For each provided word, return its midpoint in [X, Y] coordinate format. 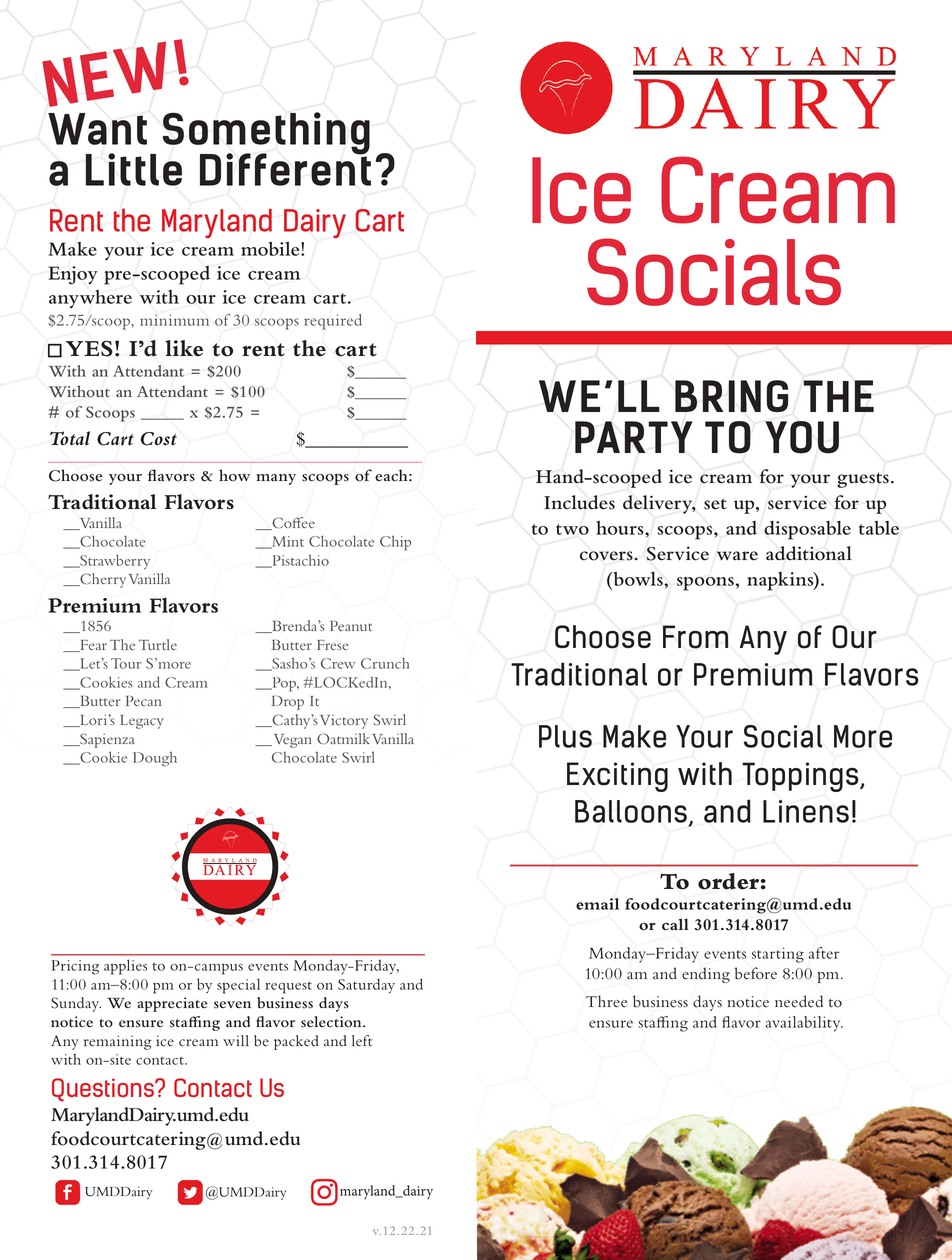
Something [266, 134]
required [333, 322]
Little [133, 169]
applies [125, 967]
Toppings [801, 777]
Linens [806, 811]
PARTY [633, 437]
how [234, 475]
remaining [118, 1042]
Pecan [143, 701]
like [184, 348]
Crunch [385, 663]
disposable [807, 530]
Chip [395, 543]
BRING [731, 396]
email [597, 904]
